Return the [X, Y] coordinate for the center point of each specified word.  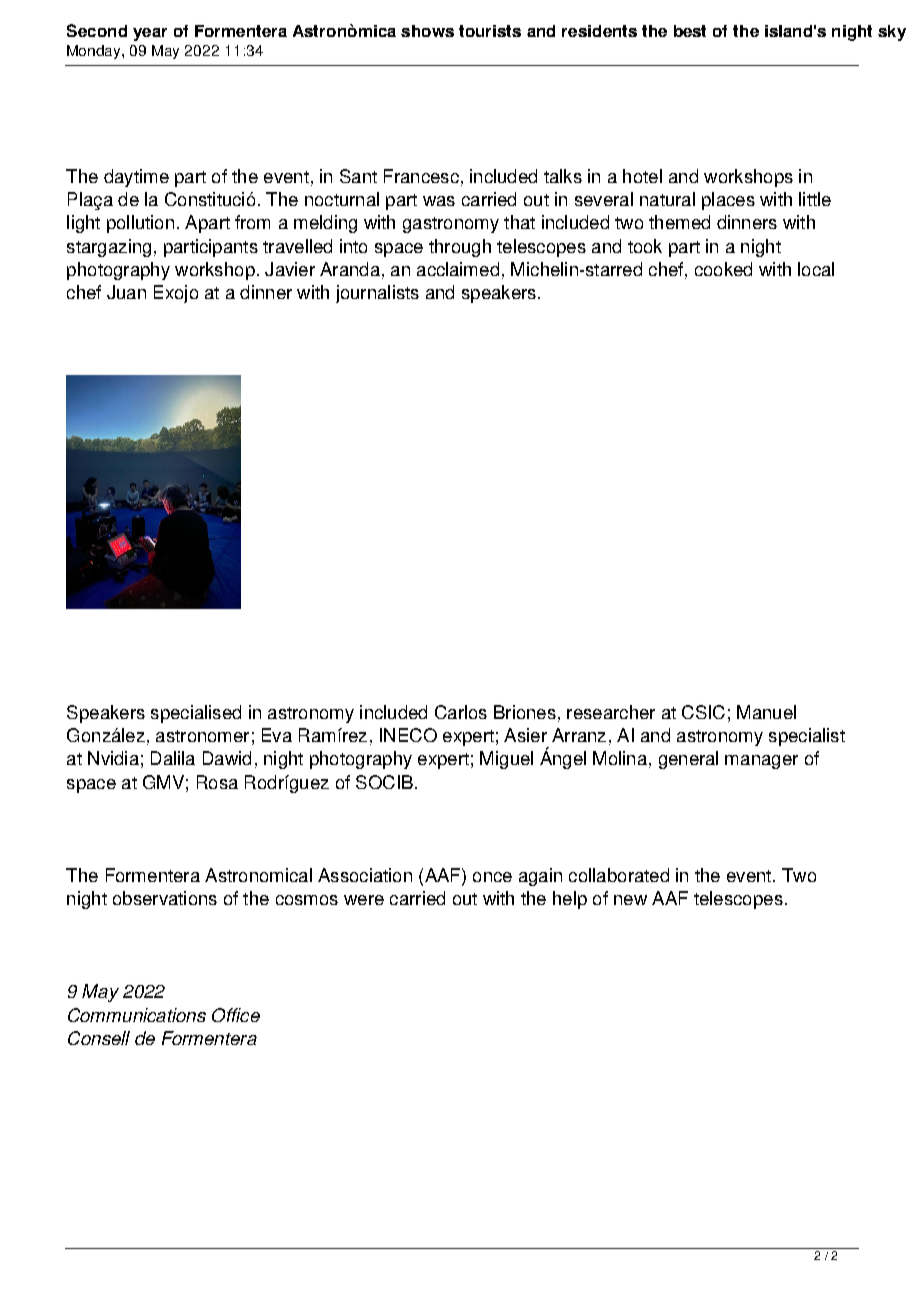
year [150, 34]
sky [892, 33]
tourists [490, 31]
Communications [137, 1015]
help [570, 900]
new [630, 900]
